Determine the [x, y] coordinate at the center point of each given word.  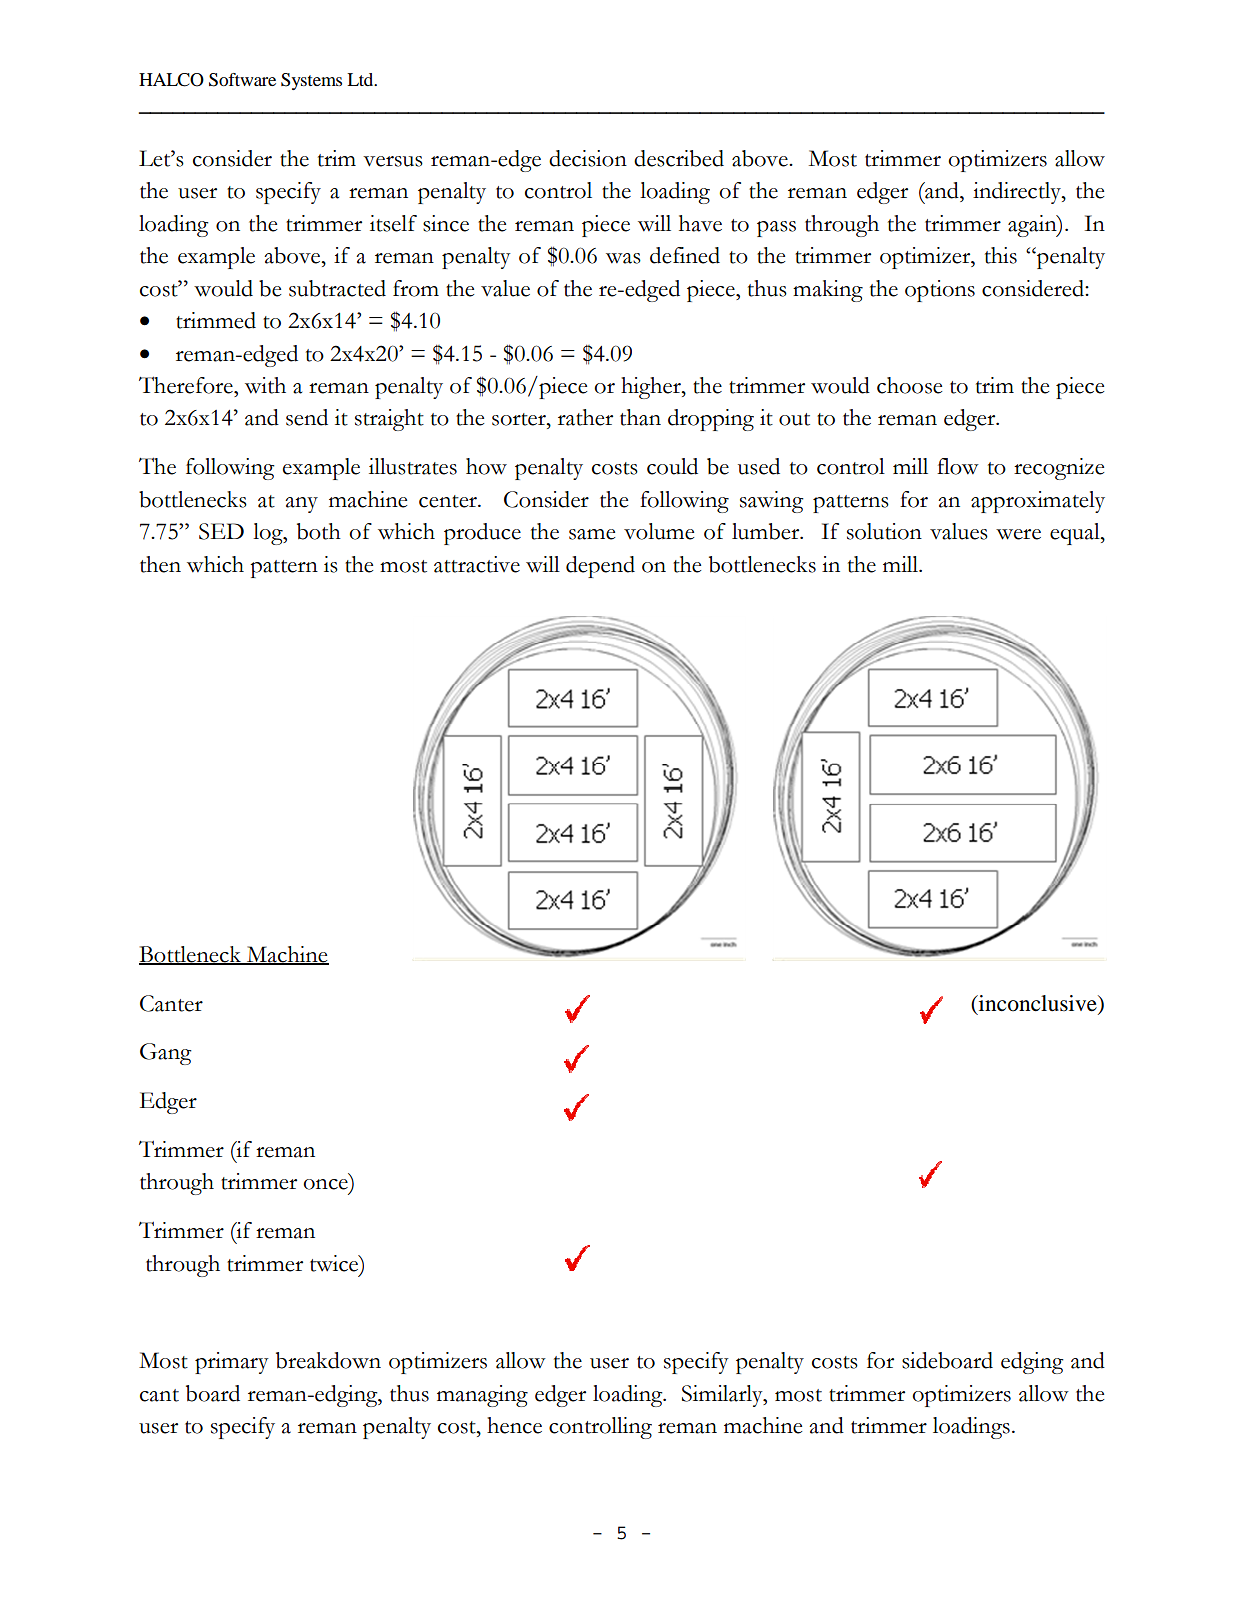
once [325, 1184]
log [269, 534]
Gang [165, 1054]
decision [588, 158]
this [1001, 255]
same [592, 534]
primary [232, 1363]
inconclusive [1038, 1004]
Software [242, 80]
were [1018, 534]
